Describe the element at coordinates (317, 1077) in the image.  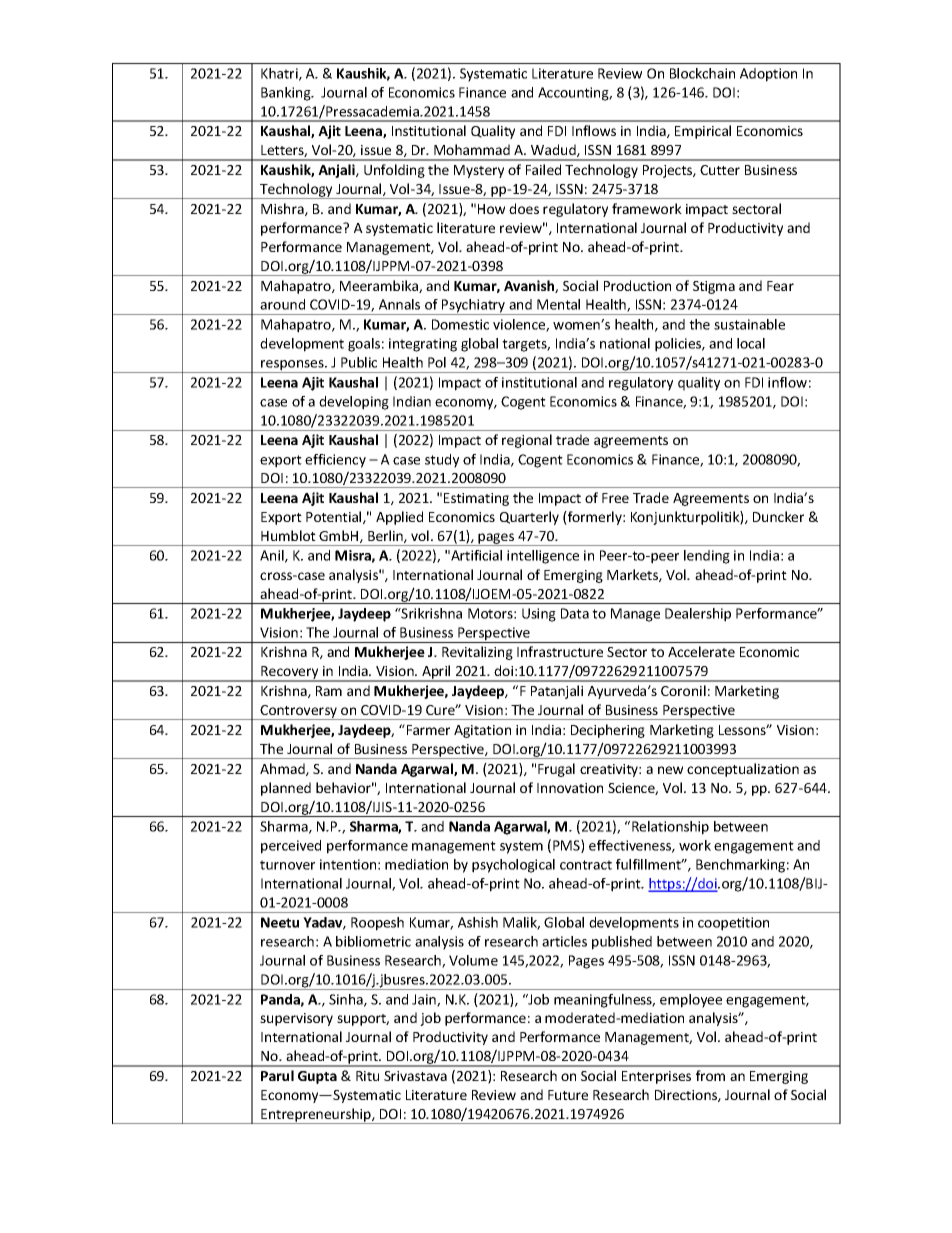
I see `Gupta` at that location.
